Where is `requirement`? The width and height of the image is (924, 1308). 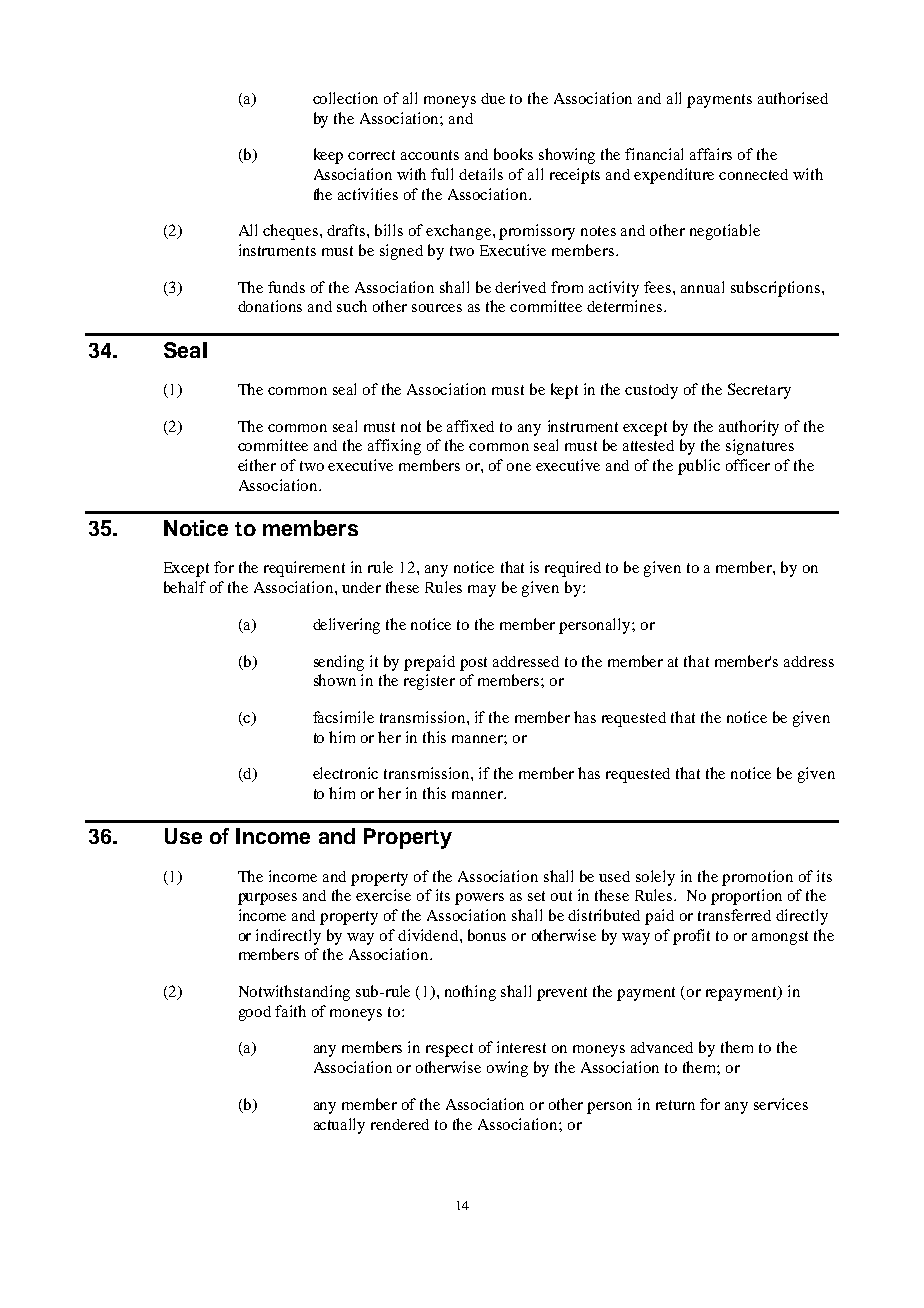
requirement is located at coordinates (304, 569).
